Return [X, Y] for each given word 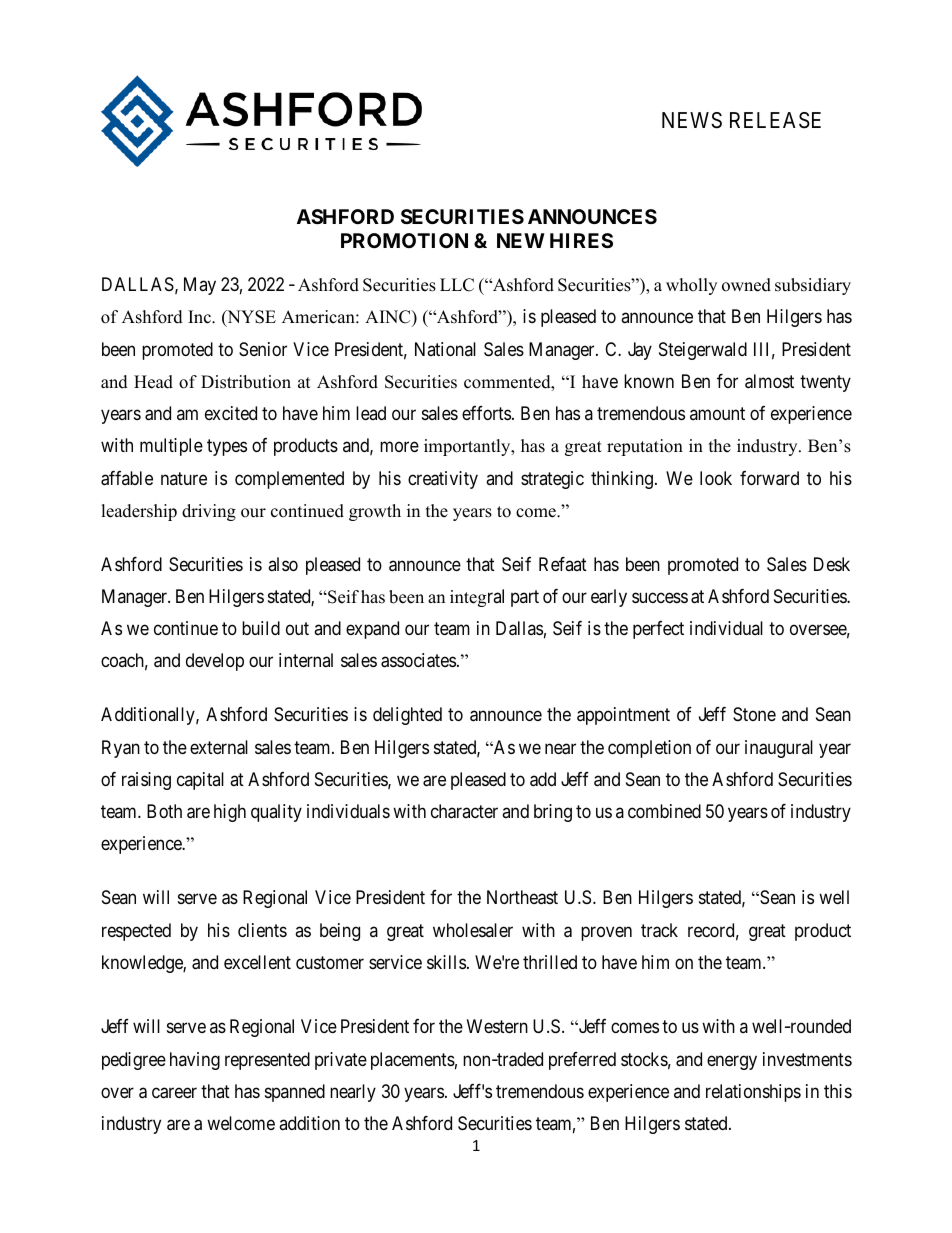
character [464, 811]
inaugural [779, 749]
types [227, 447]
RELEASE [775, 120]
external [219, 747]
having [195, 1061]
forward [769, 478]
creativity [443, 480]
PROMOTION [404, 240]
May [200, 286]
